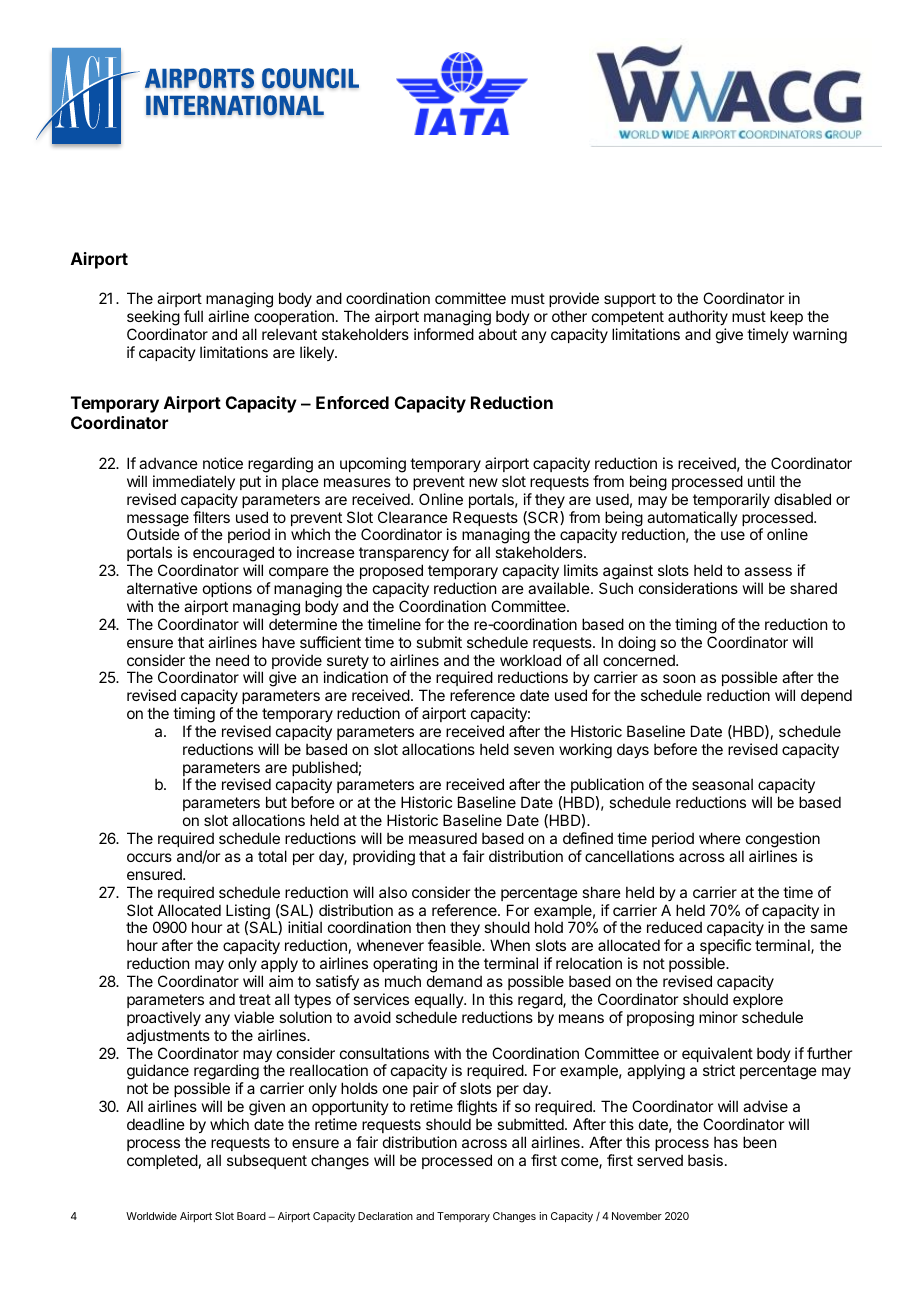  What do you see at coordinates (720, 838) in the document?
I see `where` at bounding box center [720, 838].
